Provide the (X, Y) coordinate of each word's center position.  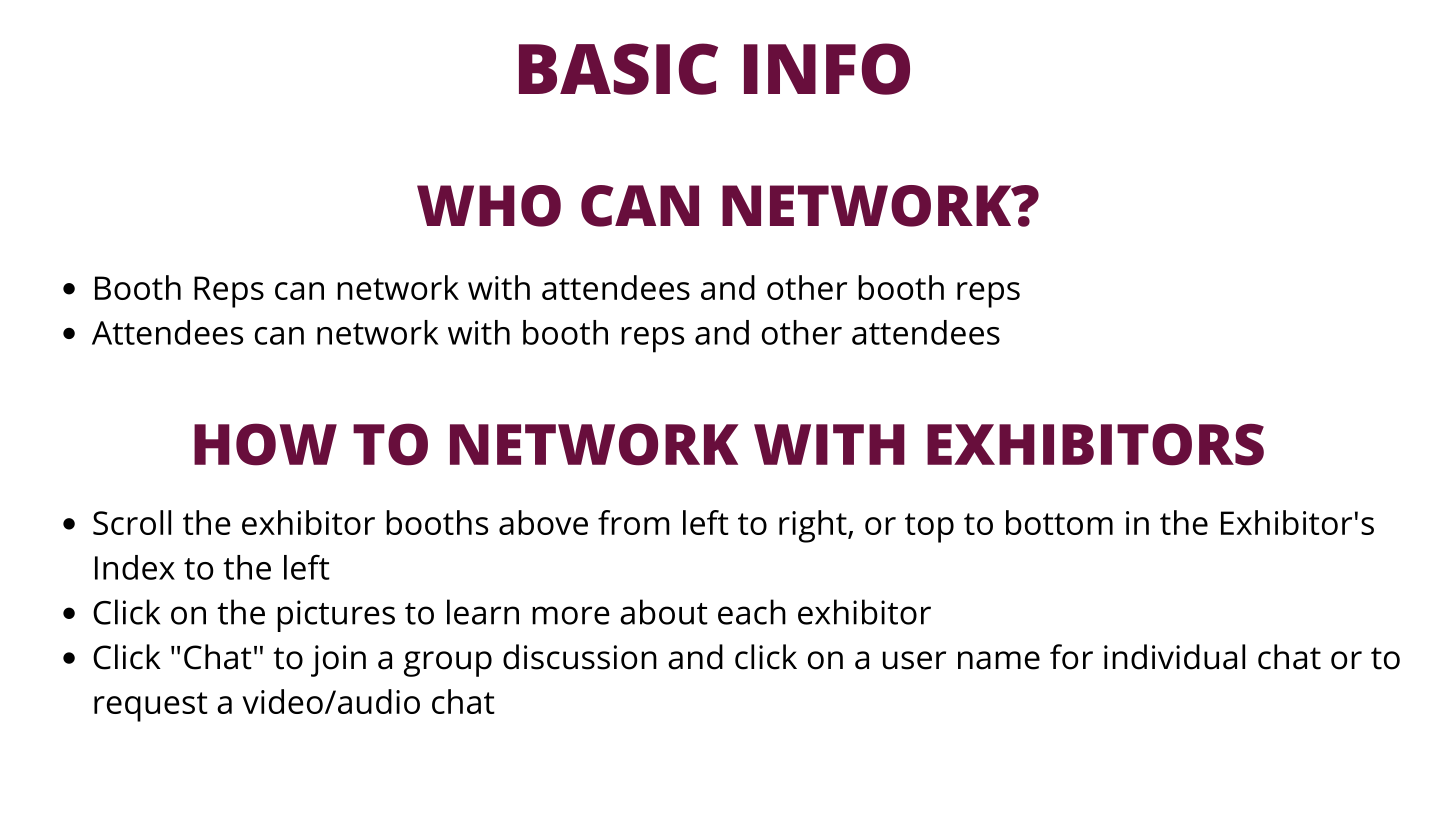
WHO (489, 206)
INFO (827, 69)
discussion (580, 657)
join (338, 661)
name (999, 660)
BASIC (618, 69)
